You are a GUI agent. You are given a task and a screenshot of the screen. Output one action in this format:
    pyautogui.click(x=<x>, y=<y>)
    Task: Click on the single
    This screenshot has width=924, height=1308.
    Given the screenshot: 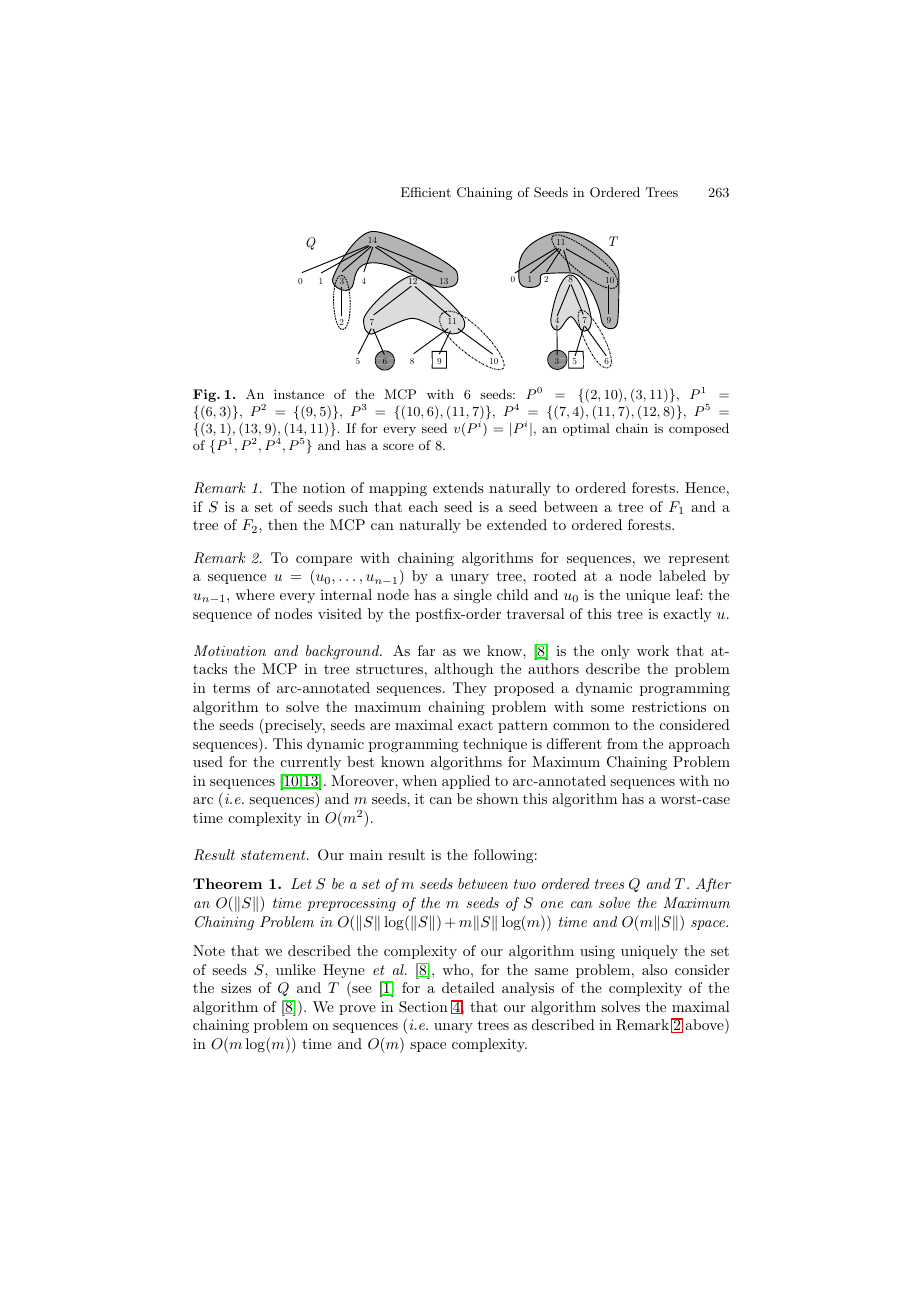 What is the action you would take?
    pyautogui.click(x=473, y=596)
